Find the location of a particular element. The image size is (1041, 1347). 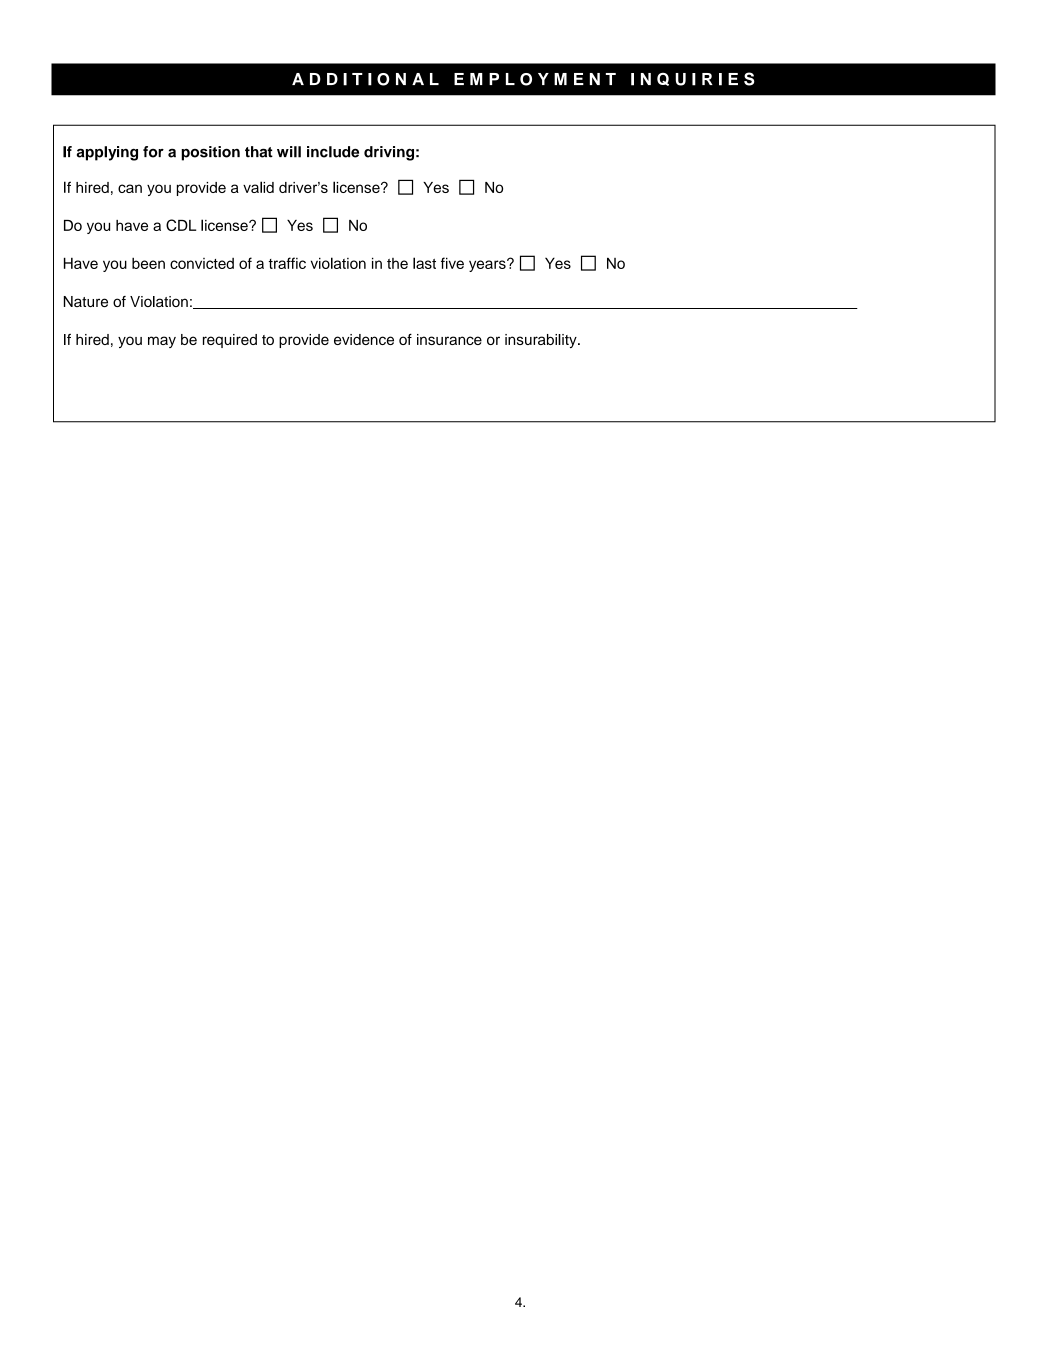

include is located at coordinates (333, 152).
